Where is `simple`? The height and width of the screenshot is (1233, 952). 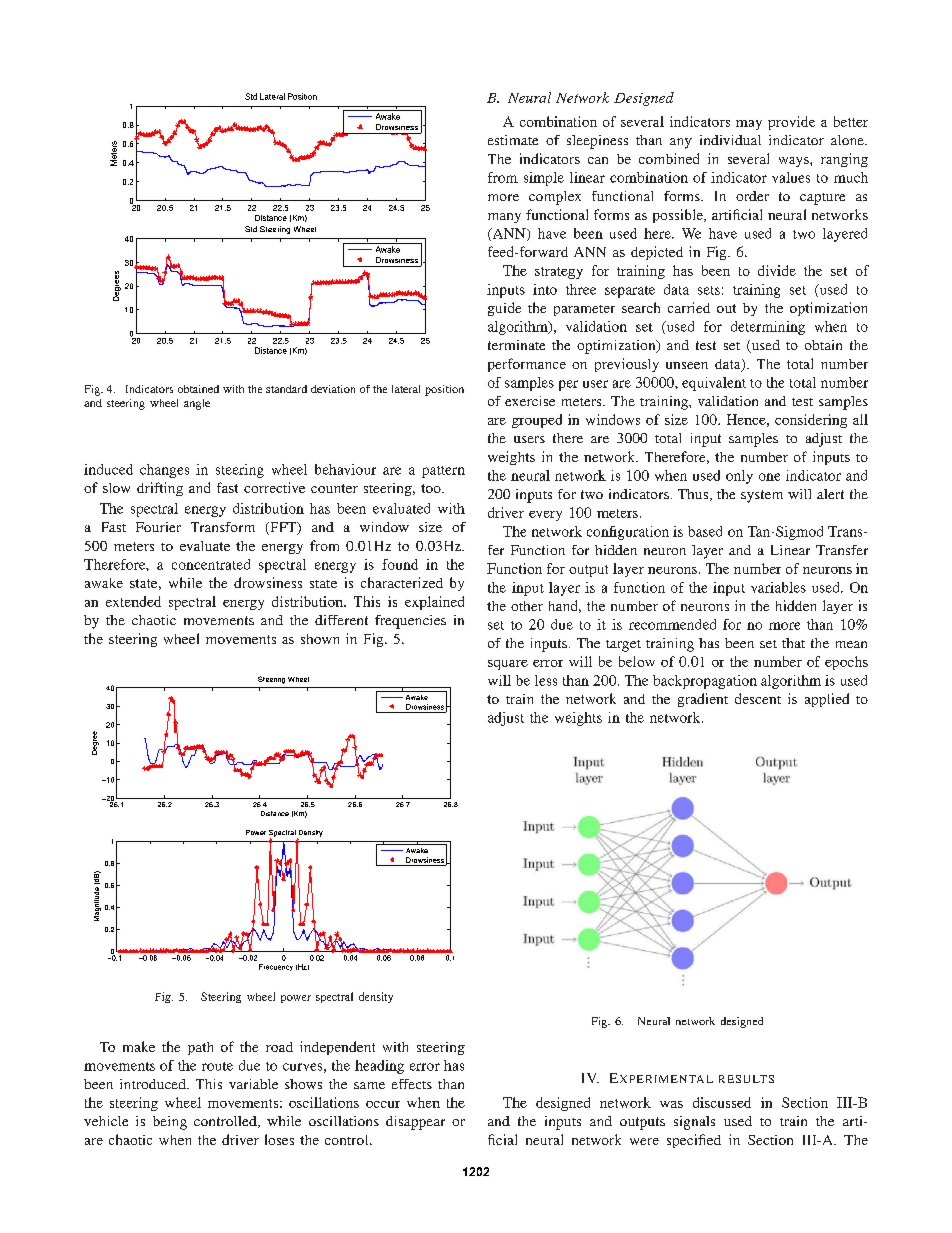 simple is located at coordinates (544, 179).
